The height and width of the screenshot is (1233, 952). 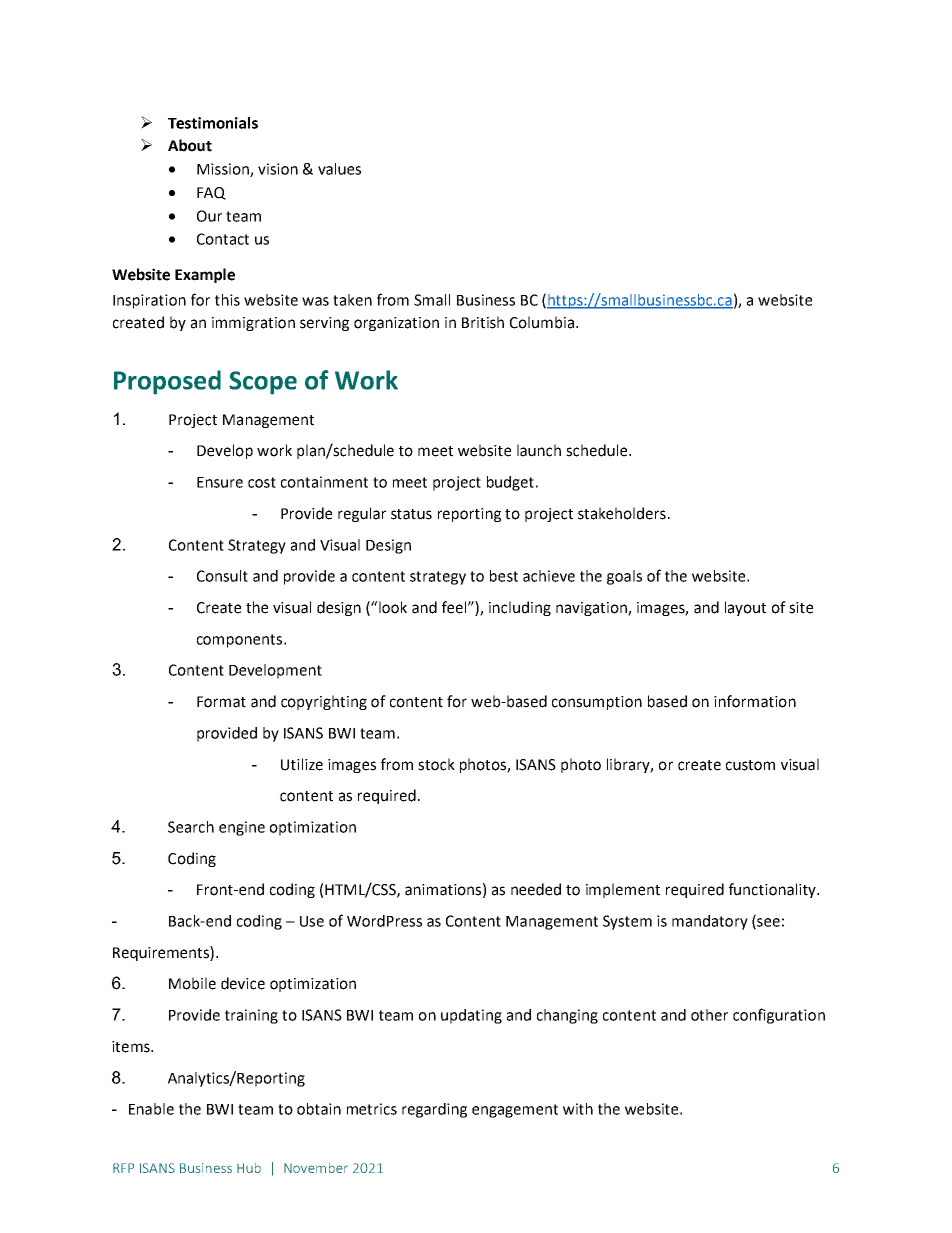 I want to click on Consult, so click(x=222, y=576).
